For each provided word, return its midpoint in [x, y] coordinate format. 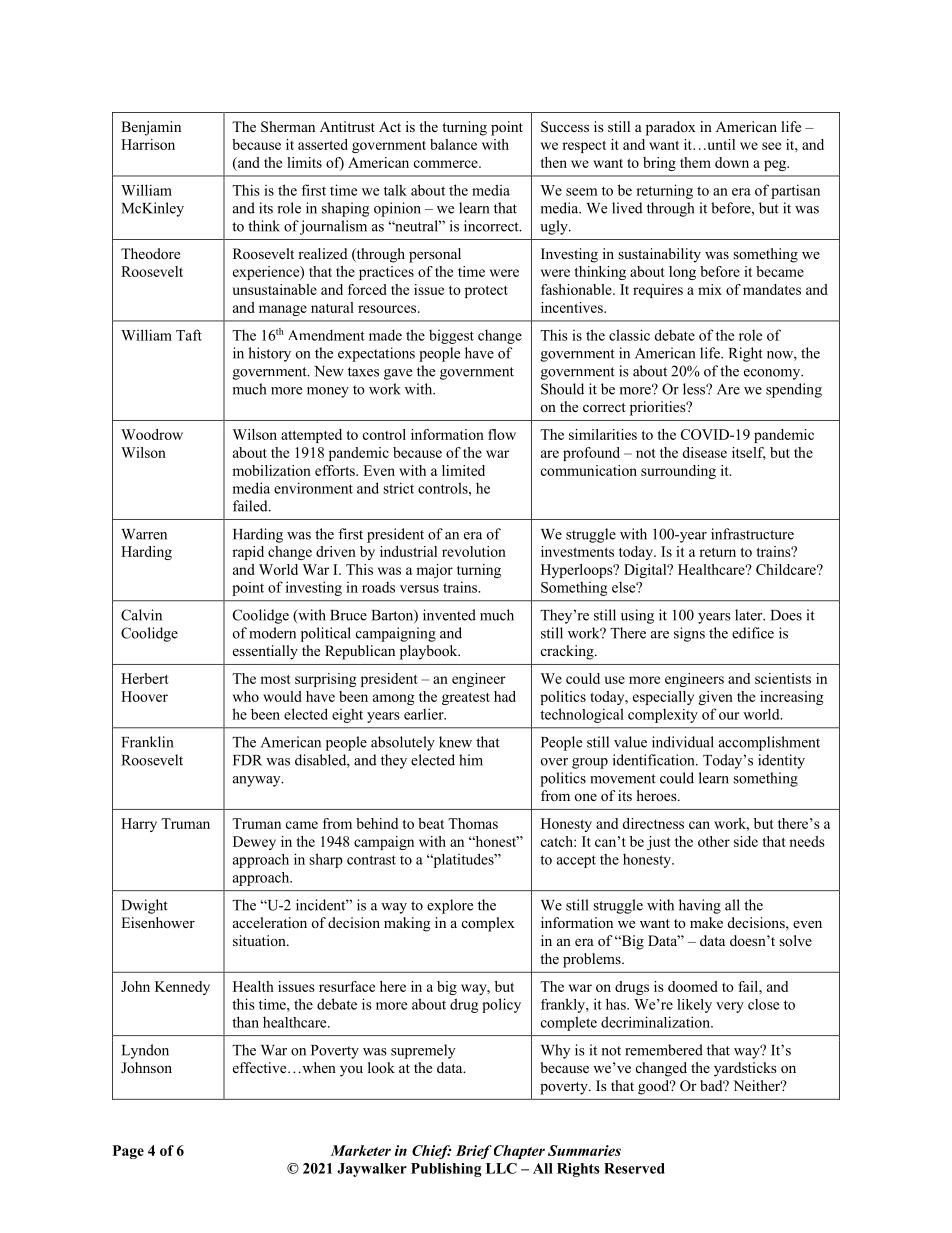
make [706, 922]
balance [453, 144]
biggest [451, 337]
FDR [247, 760]
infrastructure [752, 534]
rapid [248, 553]
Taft [189, 335]
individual [683, 742]
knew [455, 742]
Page [128, 1152]
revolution [474, 551]
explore [450, 906]
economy [773, 374]
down [732, 162]
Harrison [148, 144]
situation [260, 940]
